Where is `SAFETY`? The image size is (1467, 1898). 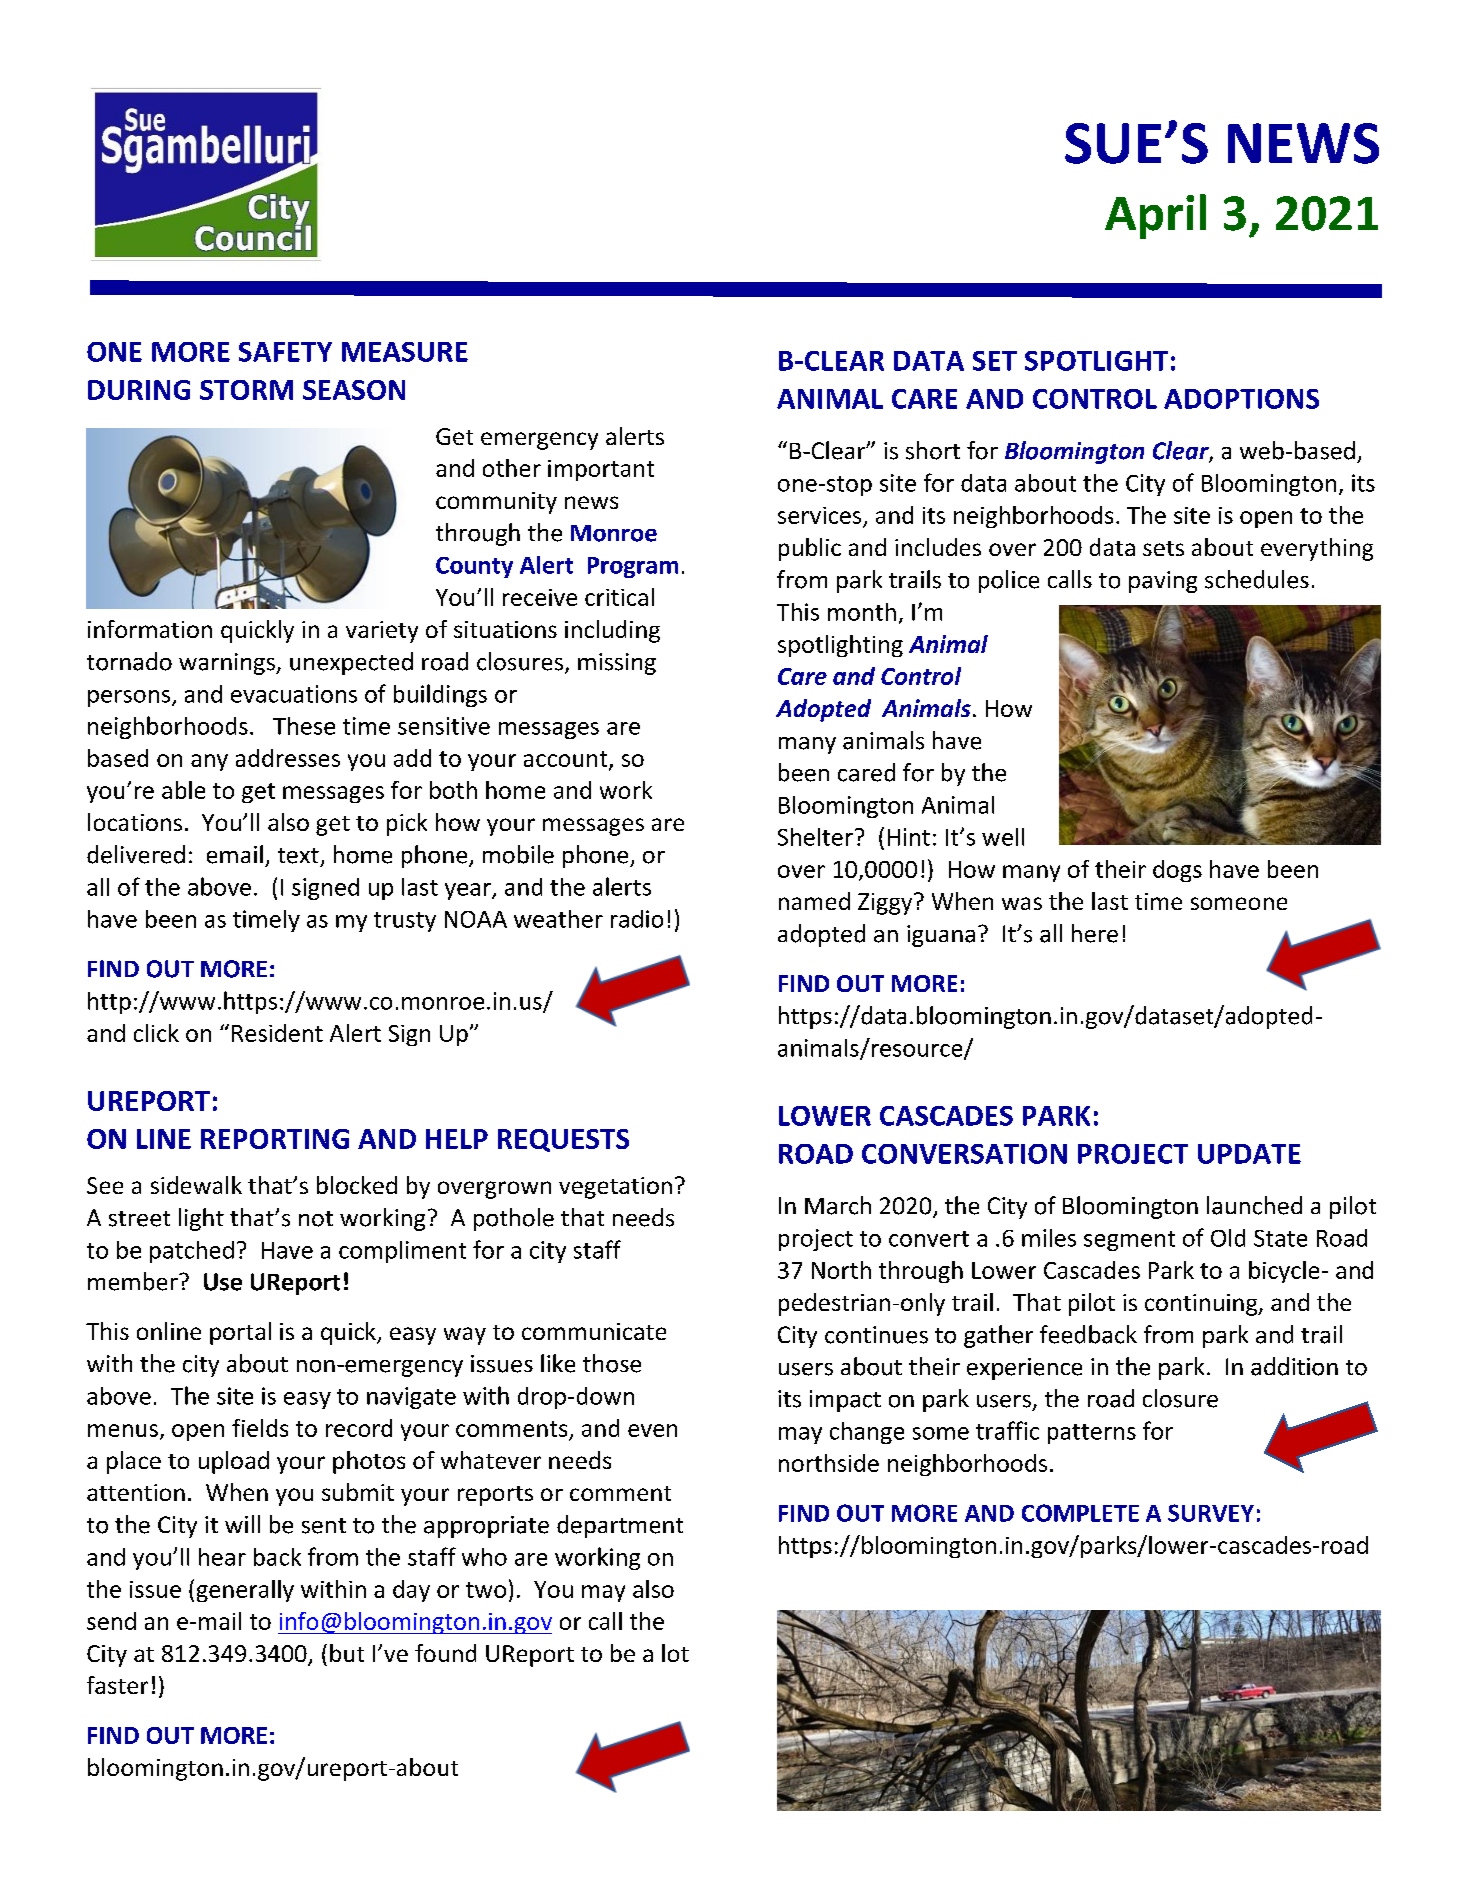
SAFETY is located at coordinates (285, 352).
